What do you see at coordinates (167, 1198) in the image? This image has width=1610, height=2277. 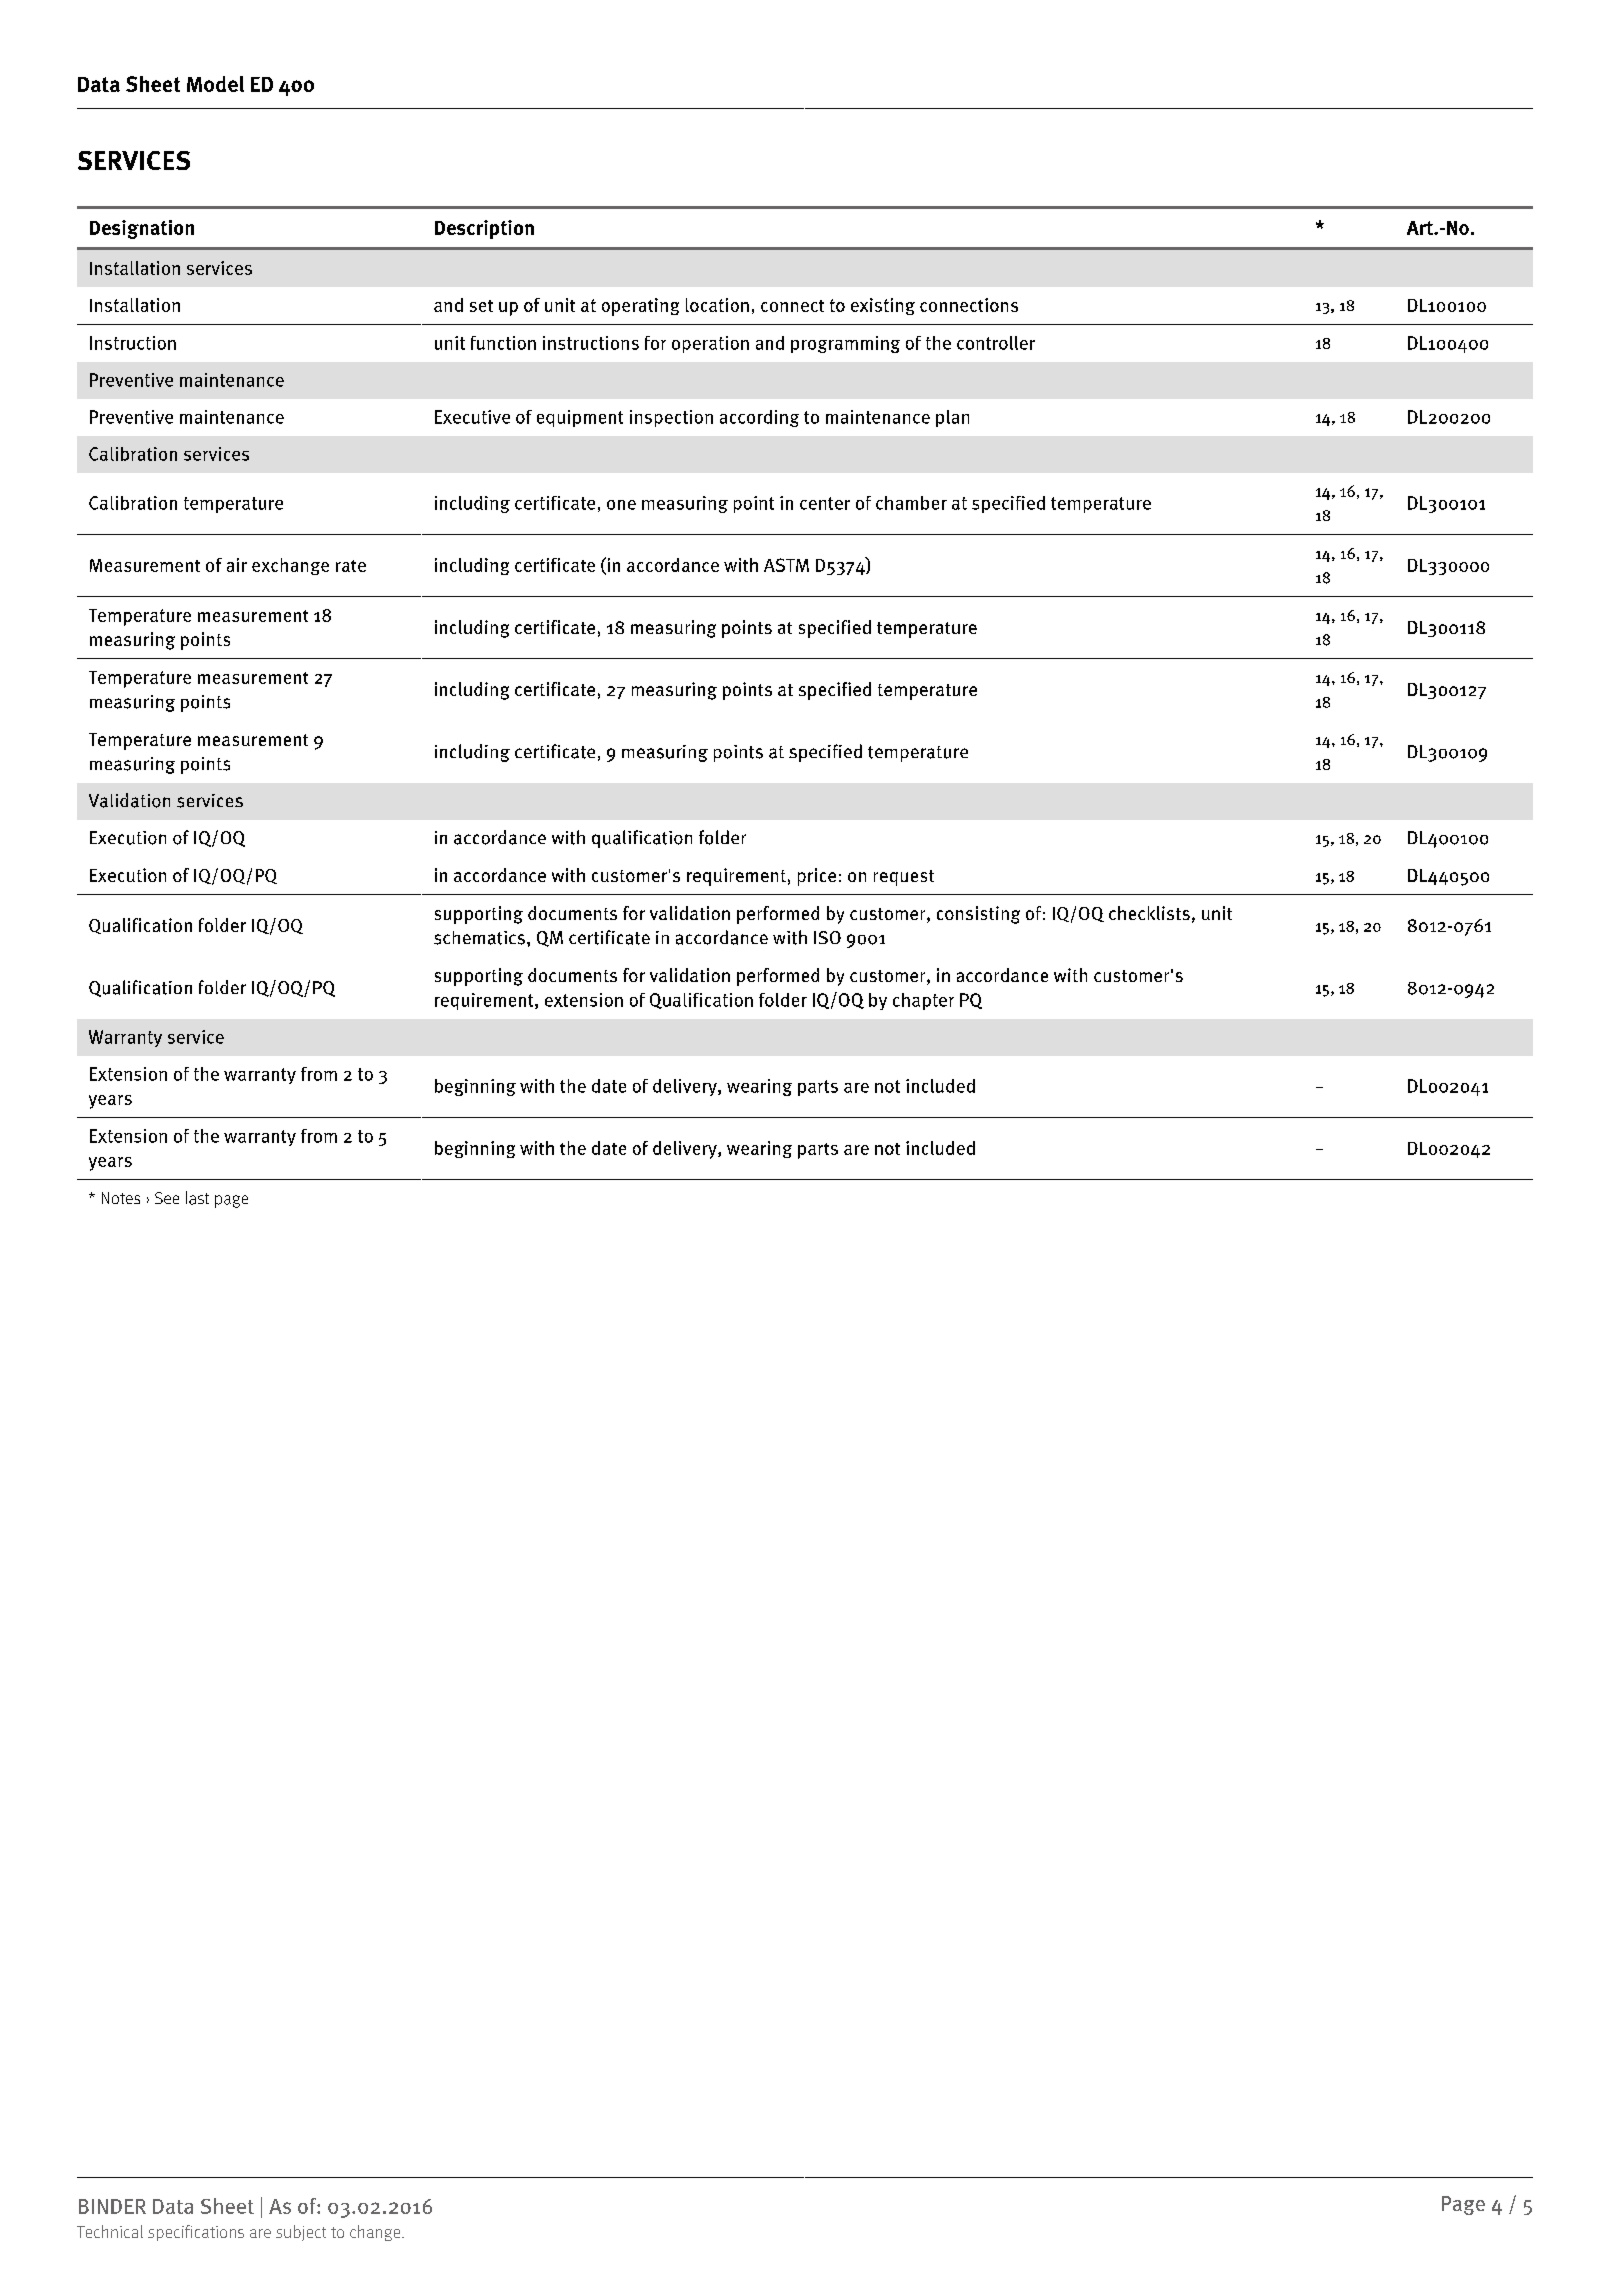 I see `See` at bounding box center [167, 1198].
